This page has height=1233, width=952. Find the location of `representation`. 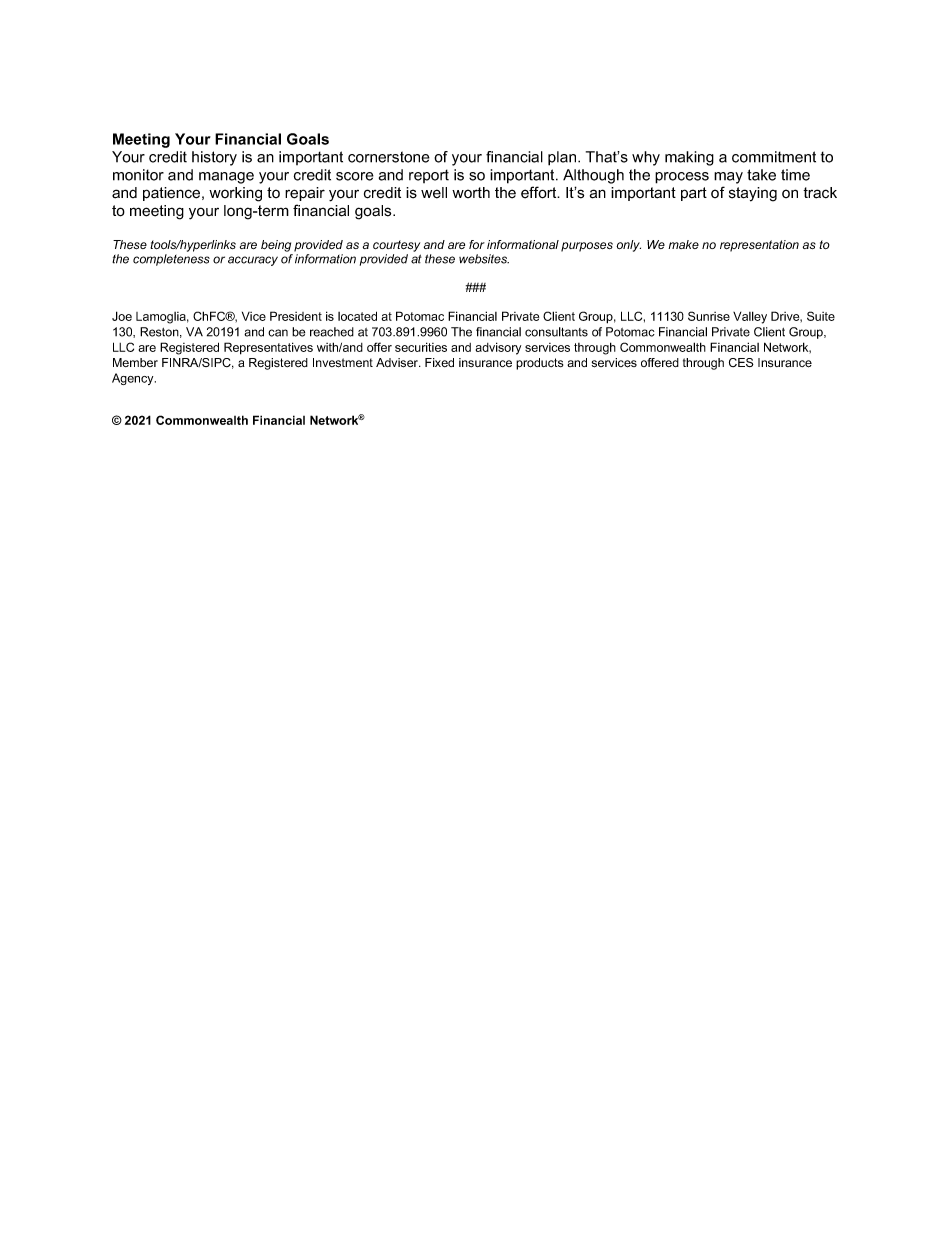

representation is located at coordinates (759, 246).
